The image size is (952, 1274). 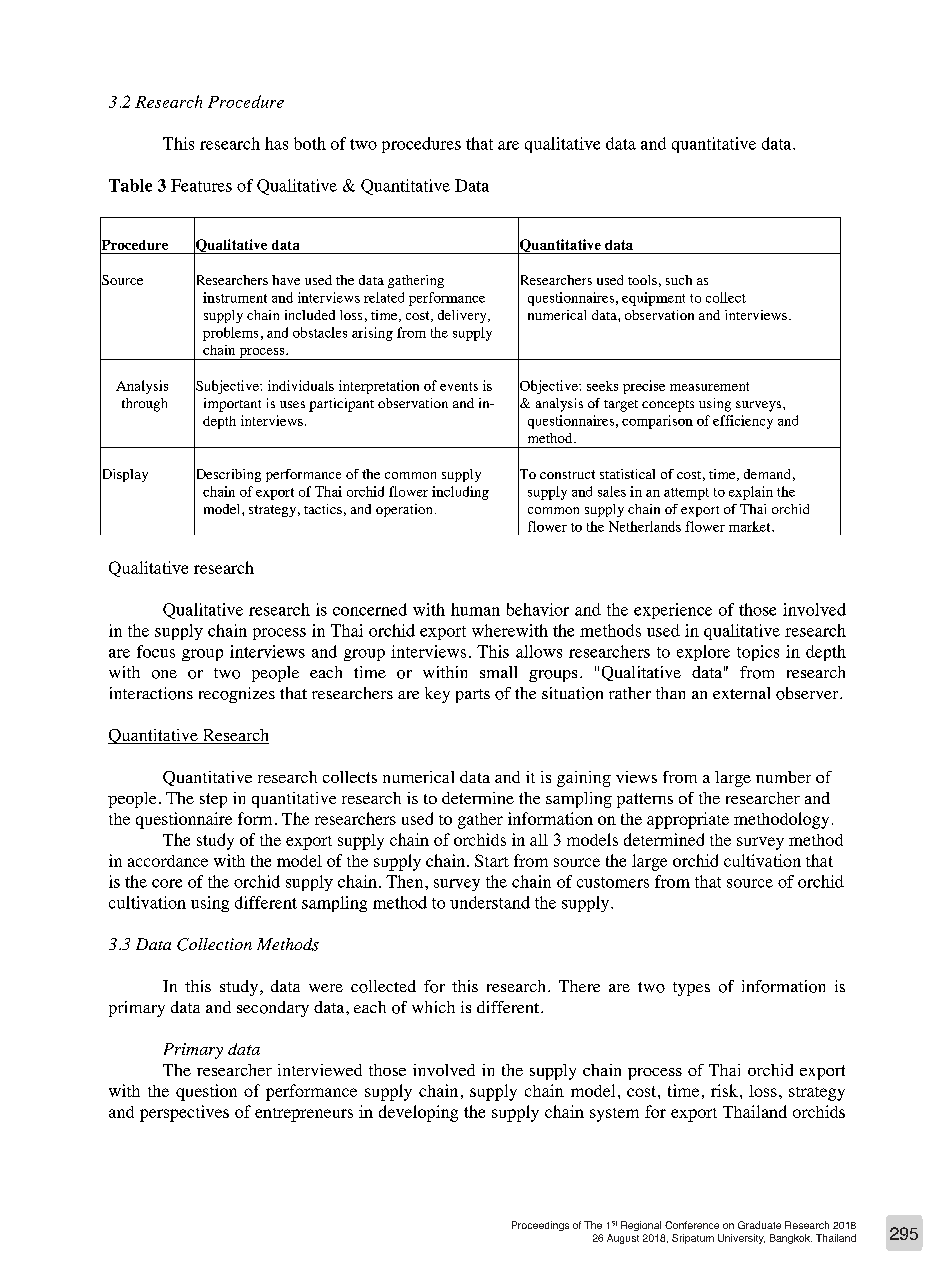 I want to click on appropriate, so click(x=688, y=820).
